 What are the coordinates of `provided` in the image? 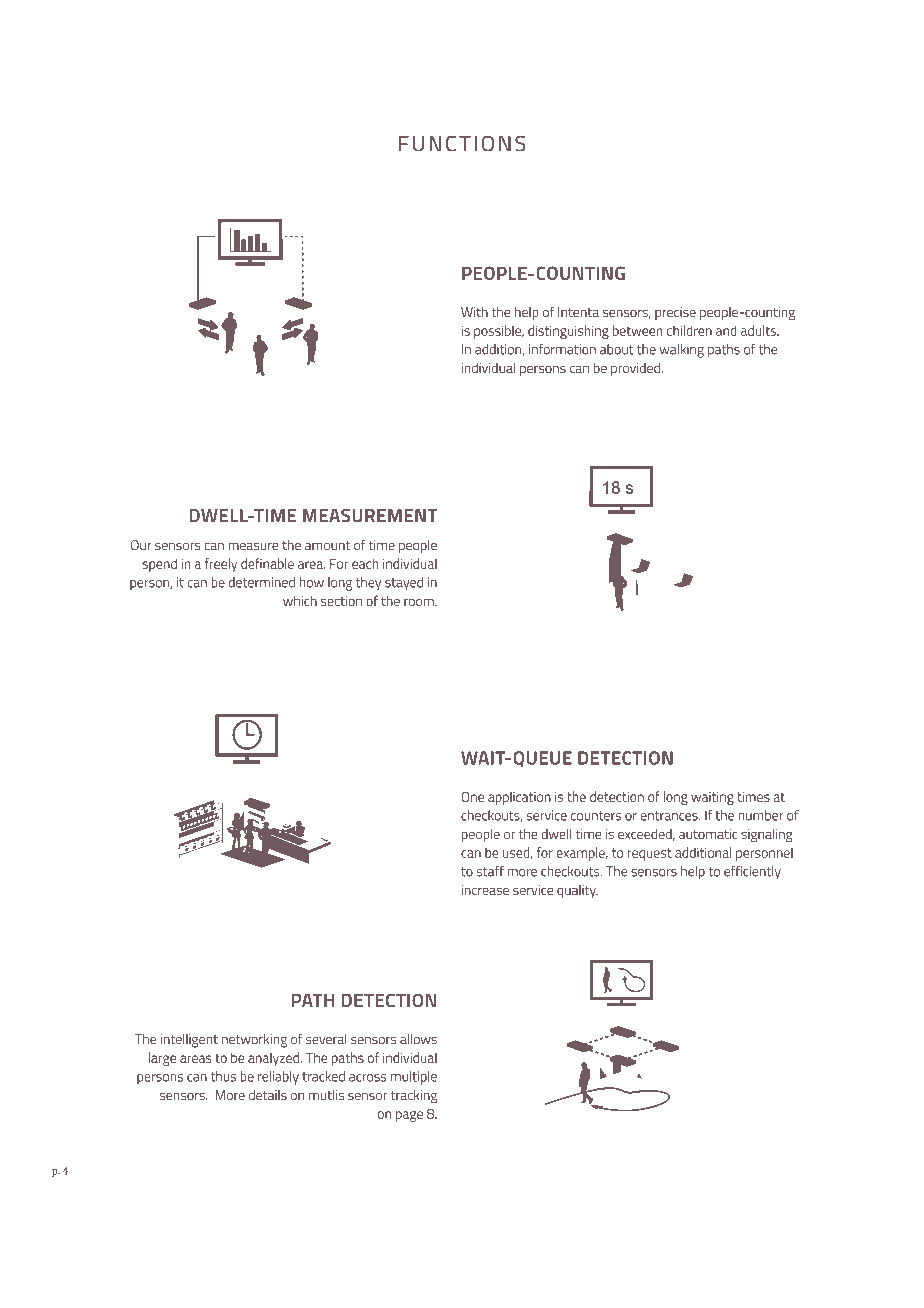 It's located at (635, 369).
